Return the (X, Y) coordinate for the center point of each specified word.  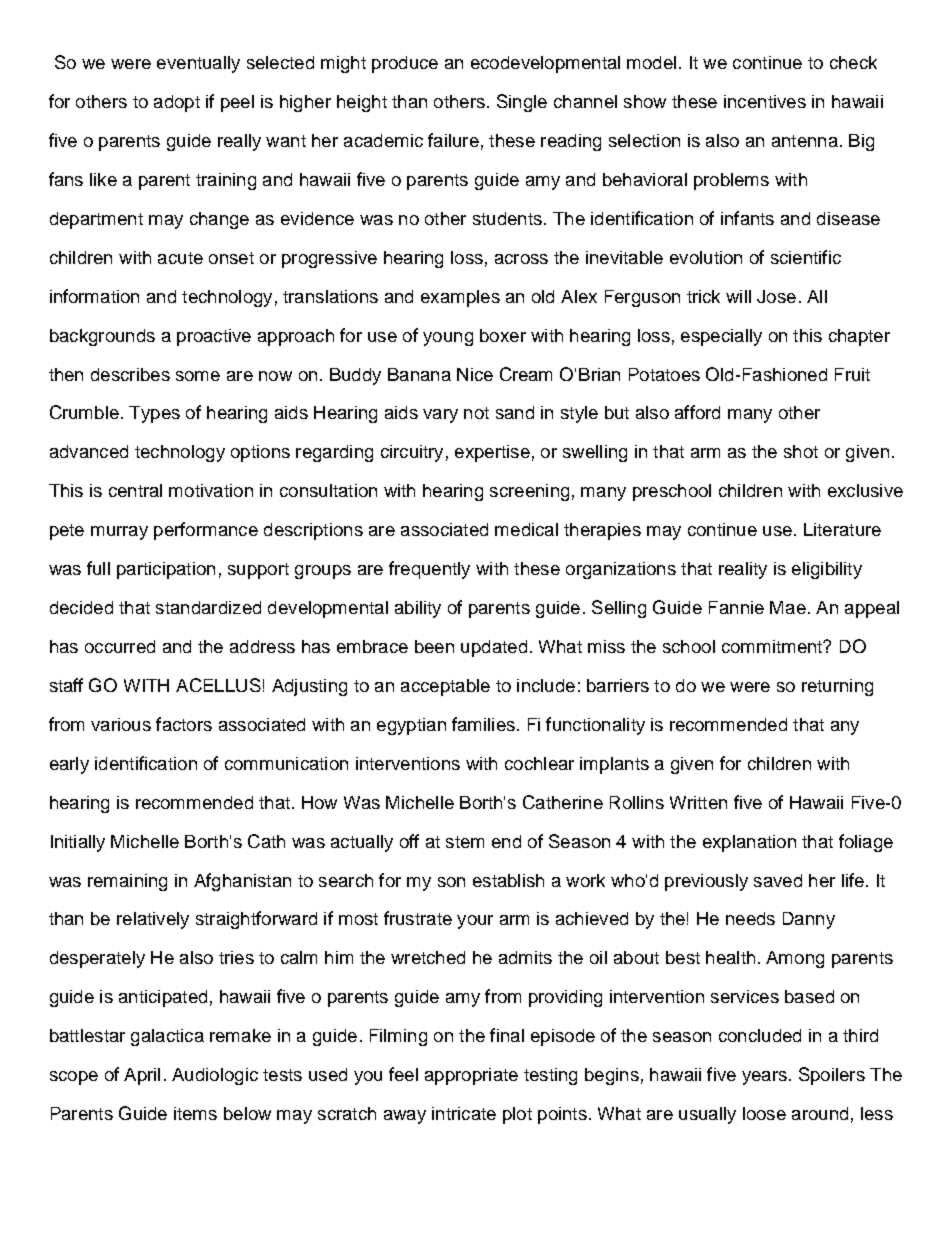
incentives (765, 101)
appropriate (471, 1076)
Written (698, 802)
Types (154, 414)
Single (522, 103)
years (764, 1078)
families (483, 724)
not (476, 413)
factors (184, 724)
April (142, 1076)
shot (801, 451)
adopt (177, 103)
